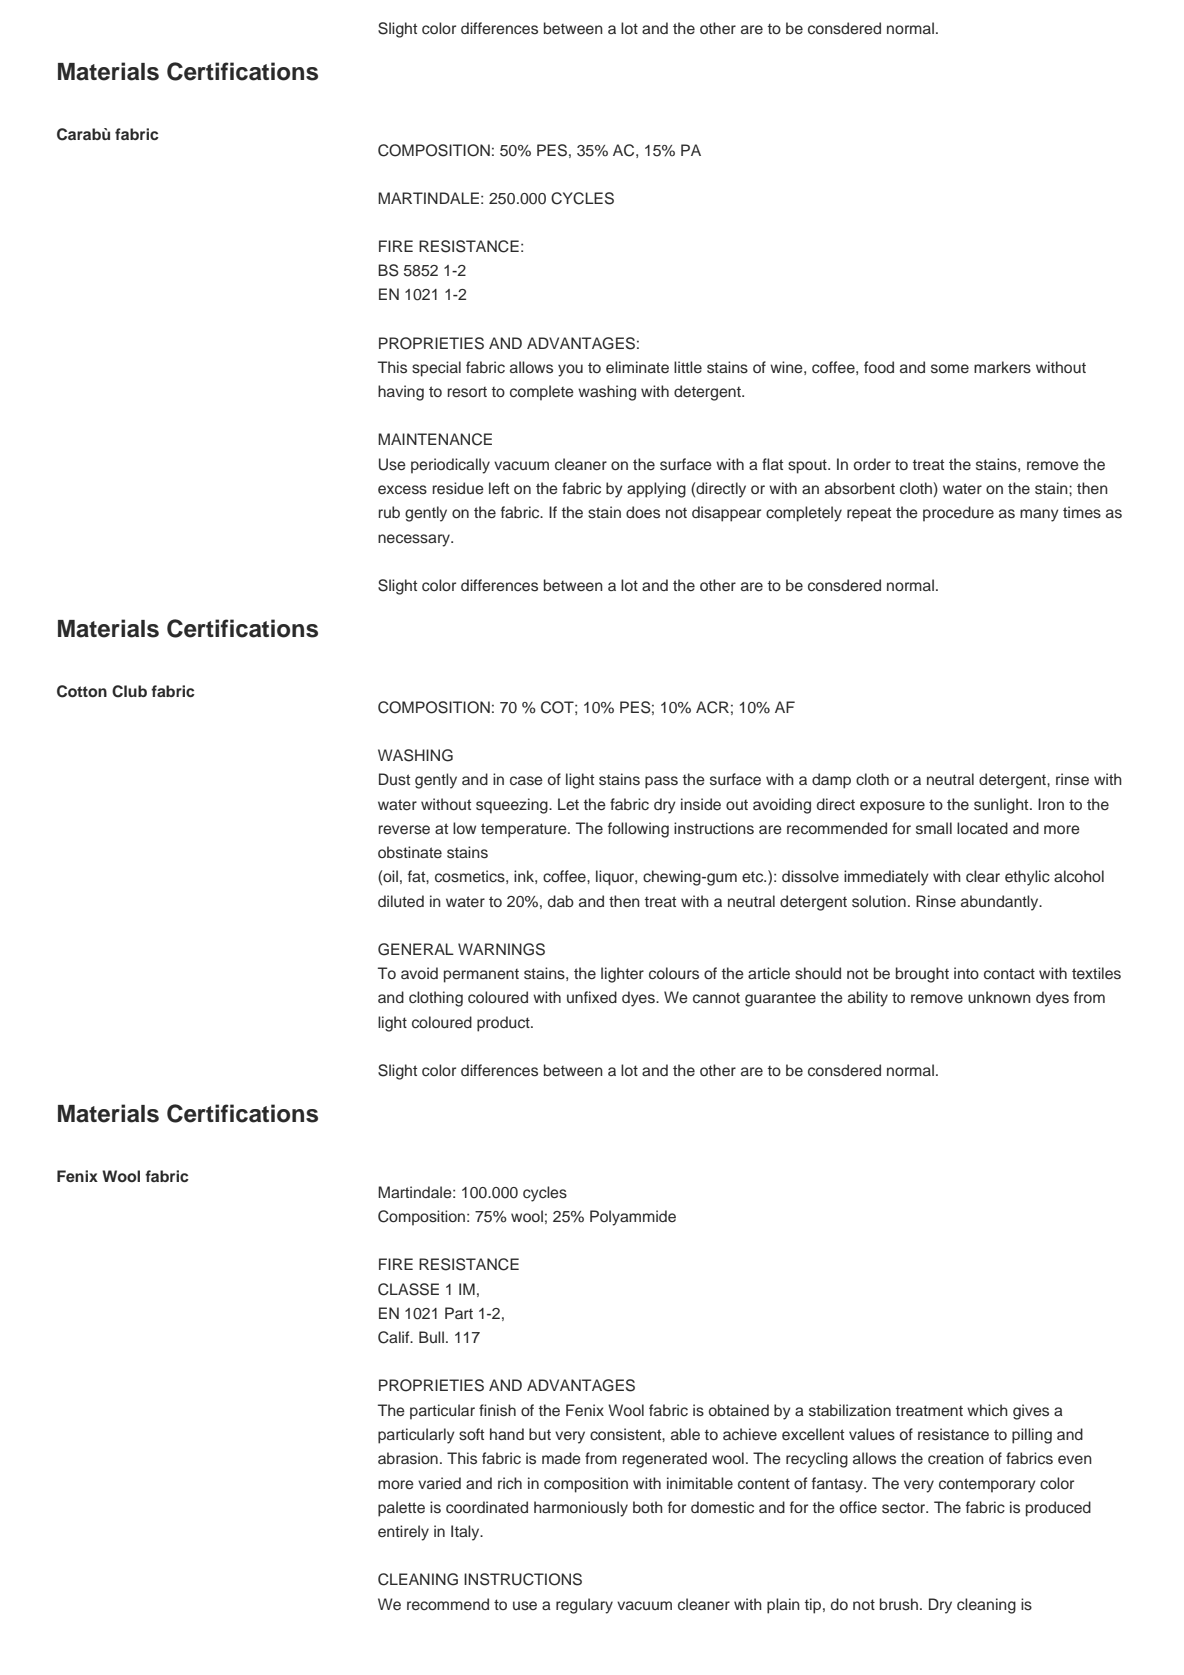  I want to click on GENERAL, so click(416, 949).
